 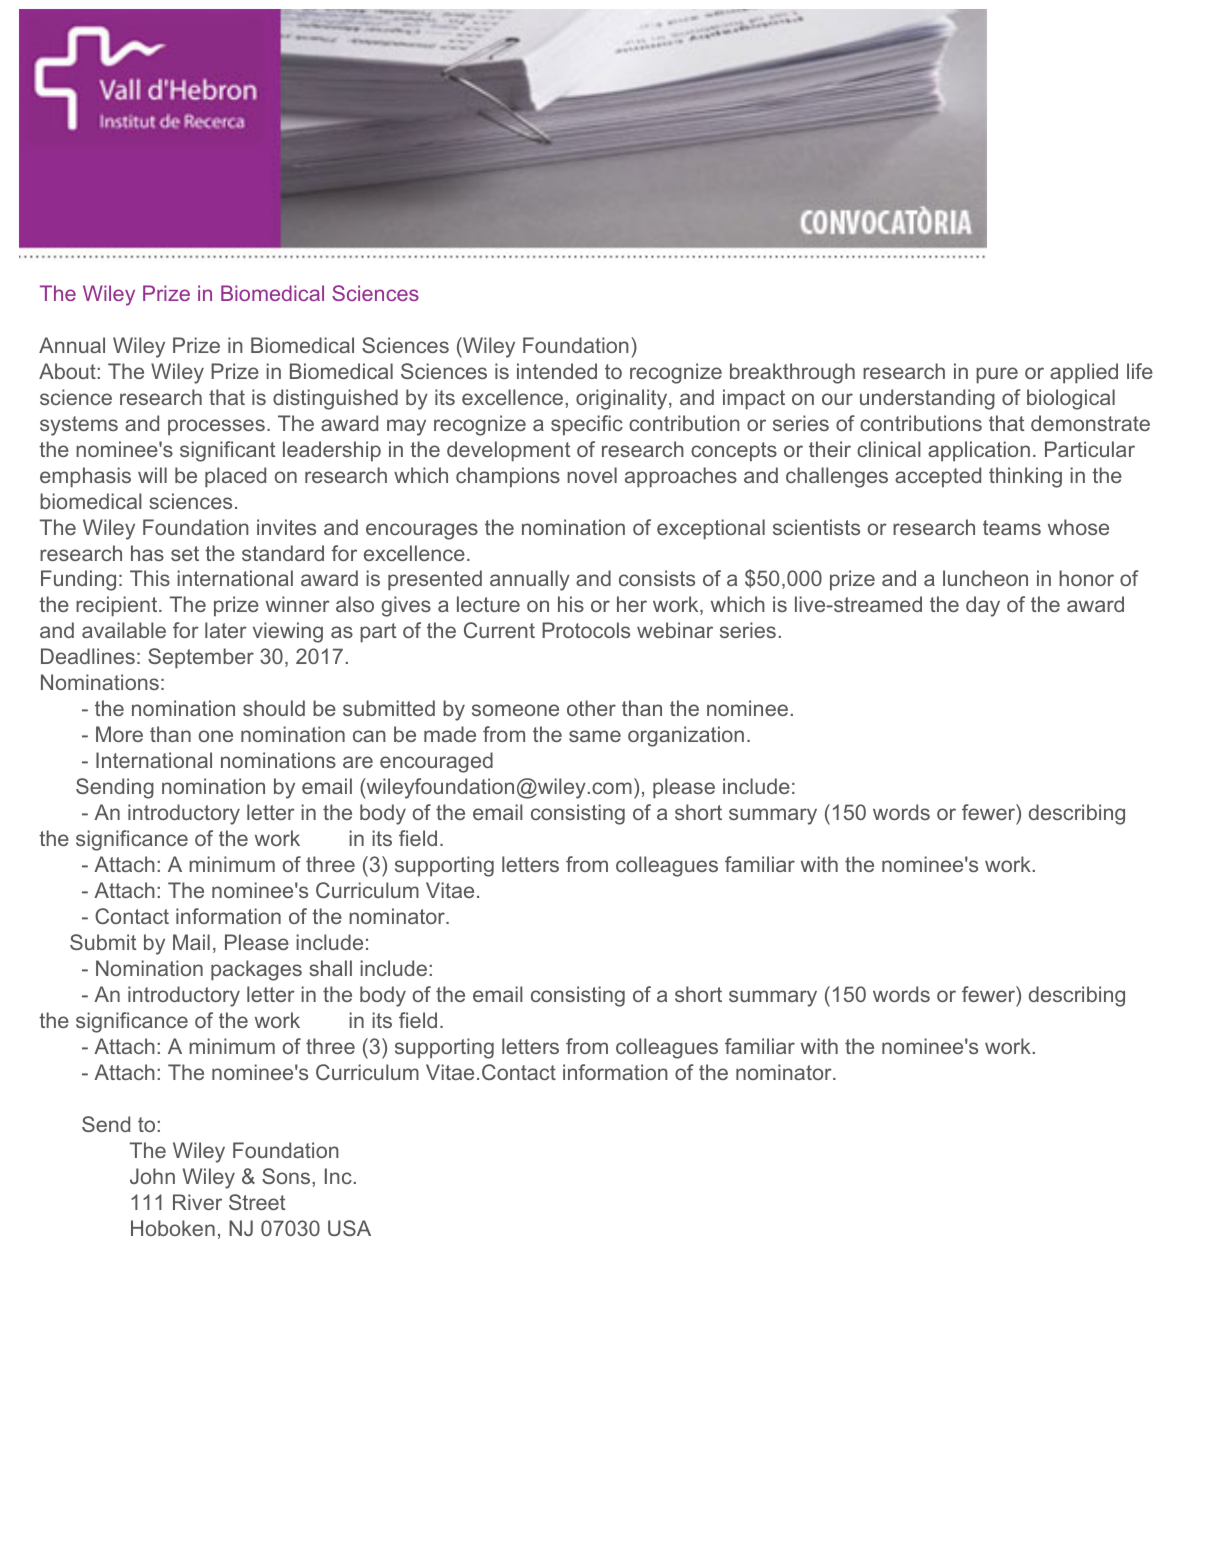 What do you see at coordinates (985, 578) in the document?
I see `luncheon` at bounding box center [985, 578].
